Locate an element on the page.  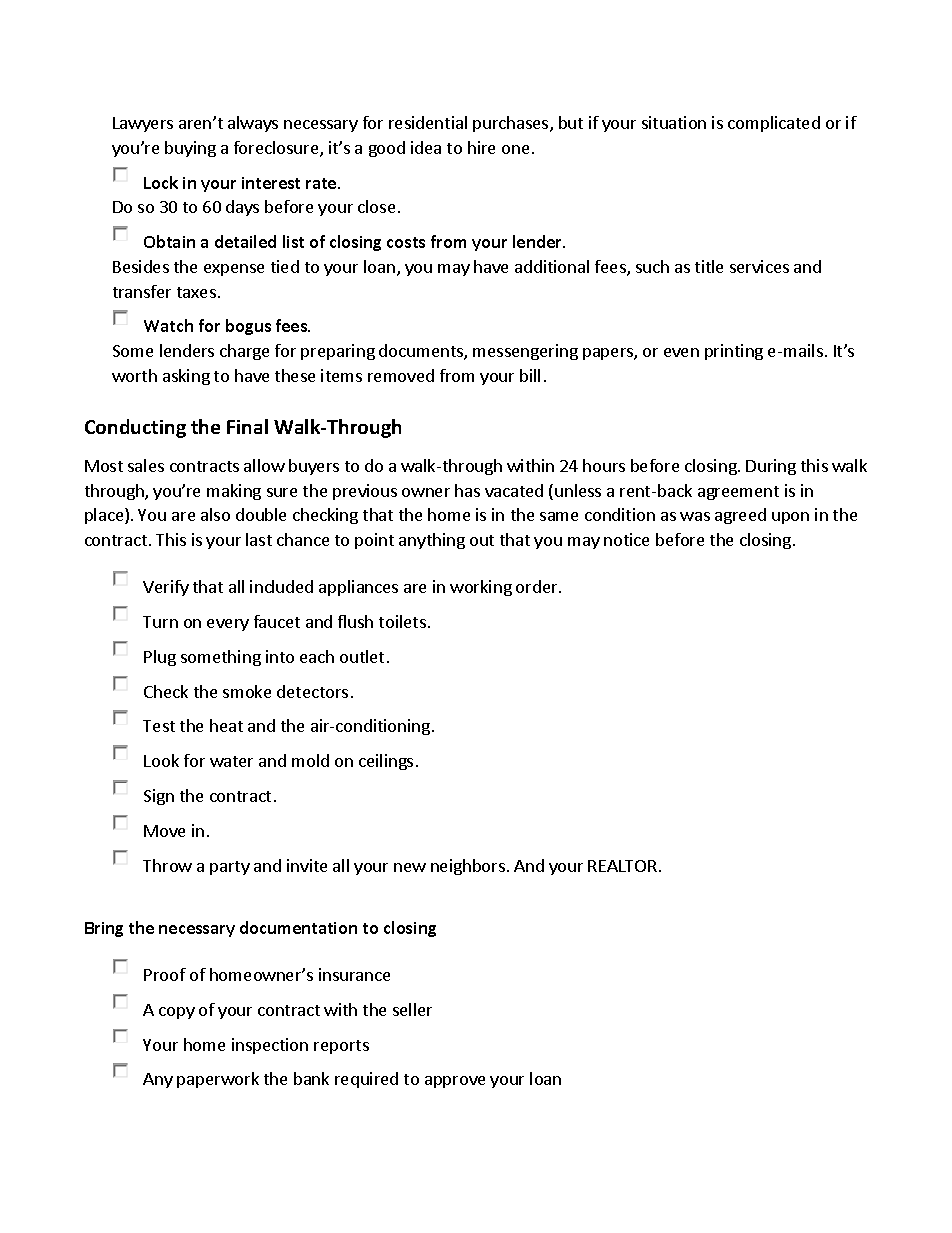
Verify is located at coordinates (166, 588).
